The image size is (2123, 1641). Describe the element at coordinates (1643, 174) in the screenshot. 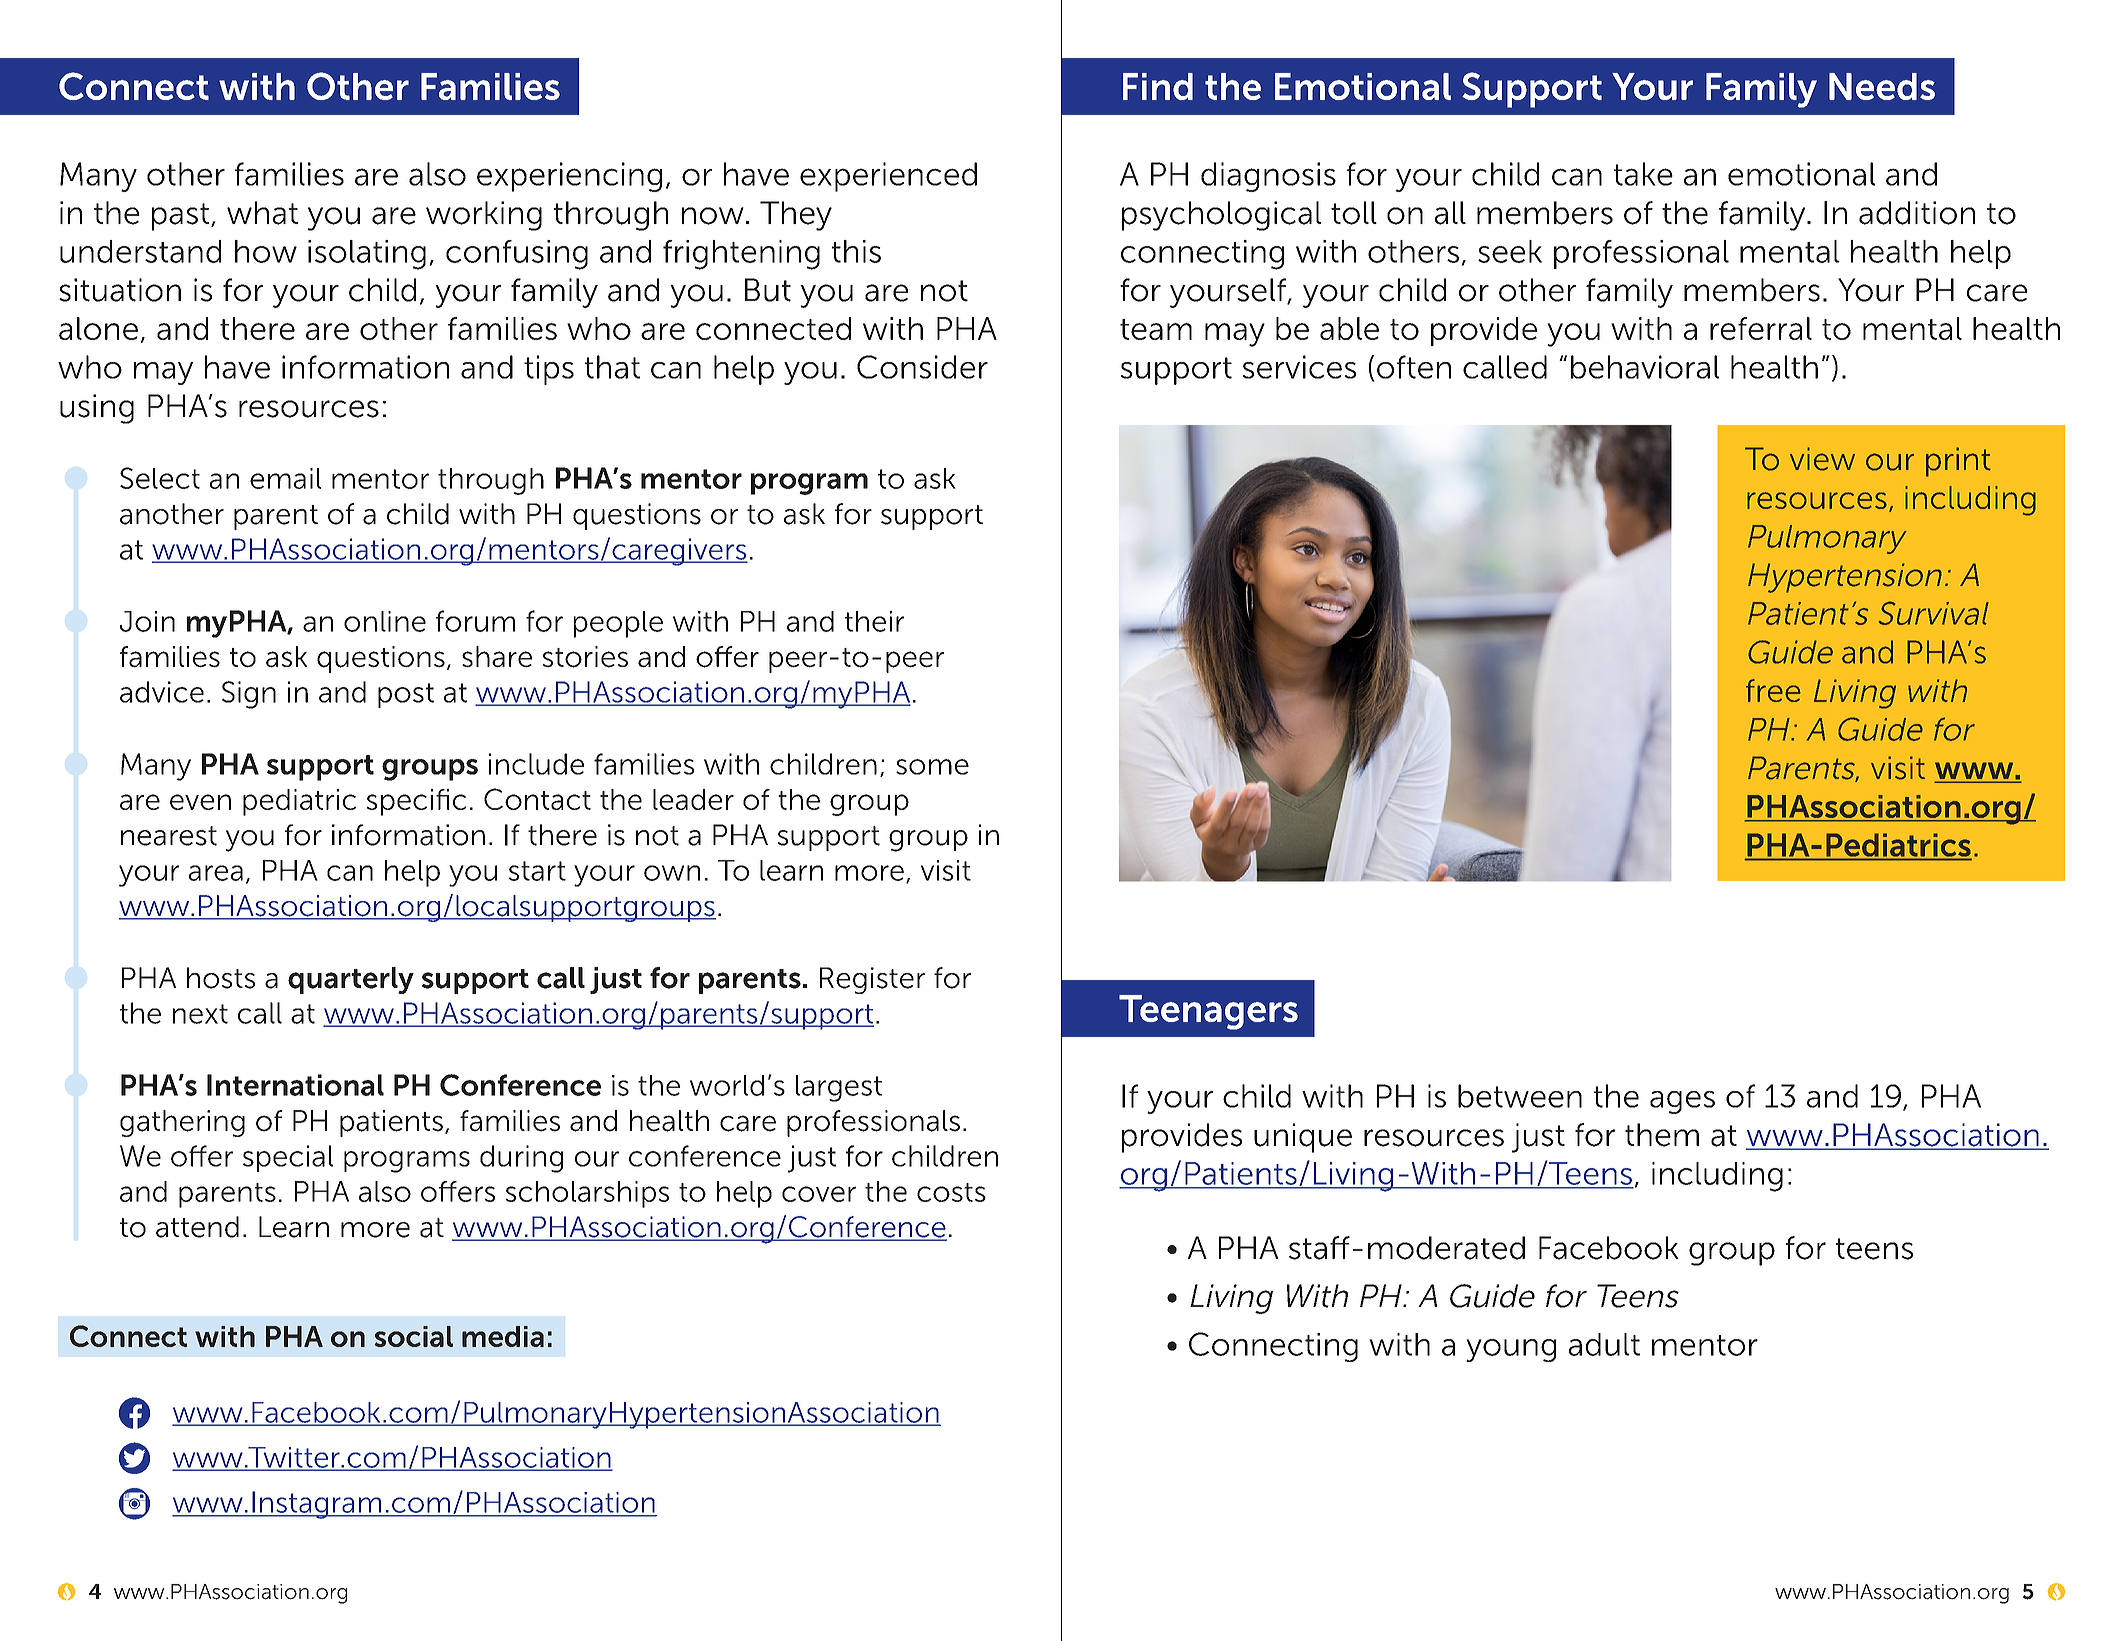

I see `take` at that location.
